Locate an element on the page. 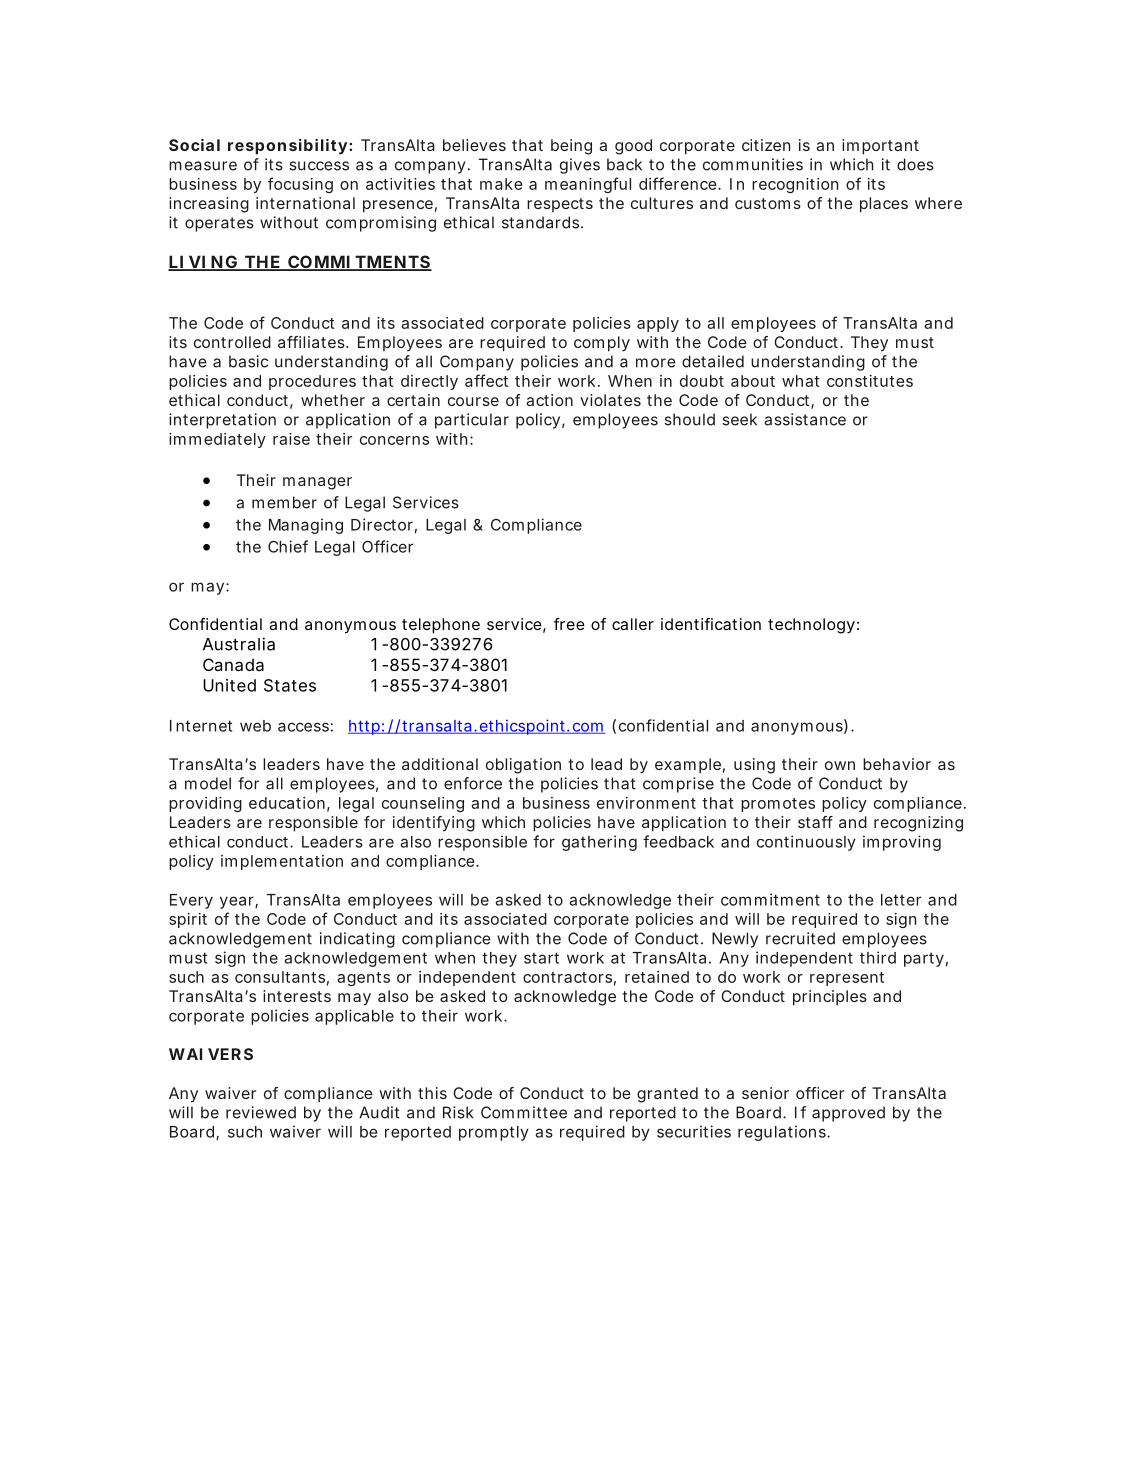 The height and width of the page is (1483, 1146). important is located at coordinates (880, 147).
